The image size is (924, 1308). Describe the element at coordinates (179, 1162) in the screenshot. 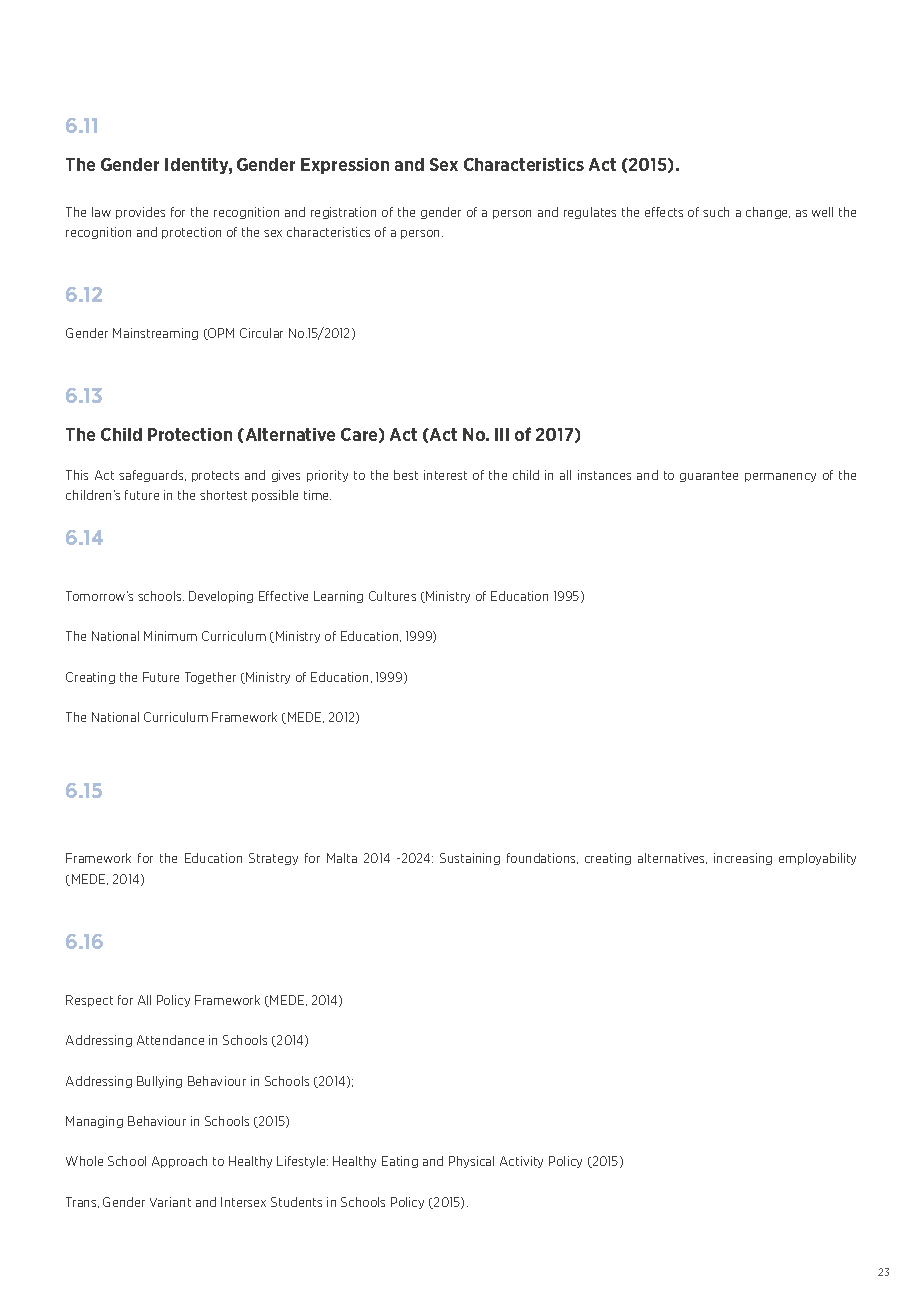

I see `Approach` at that location.
